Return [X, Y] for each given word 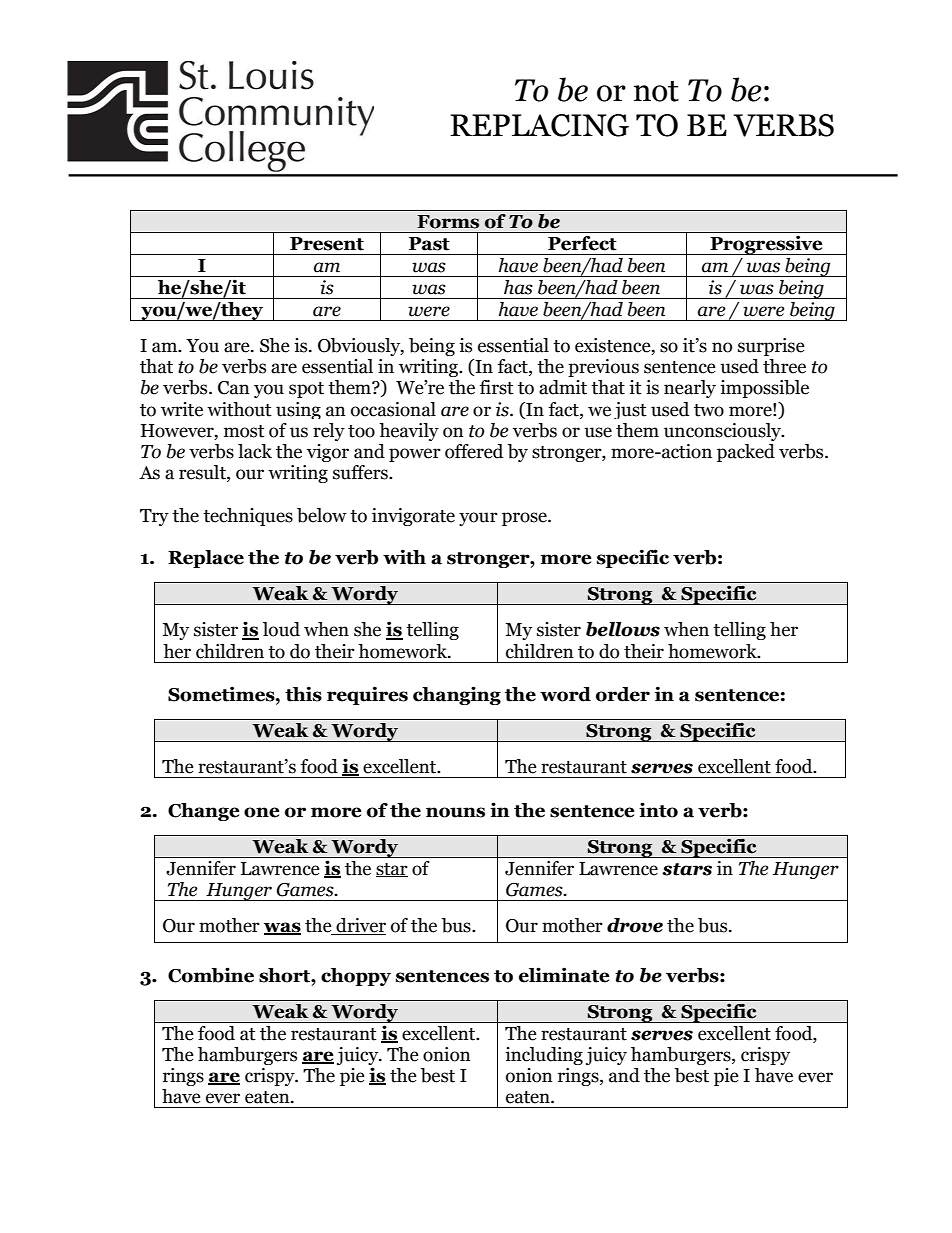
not [656, 91]
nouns [455, 812]
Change [204, 812]
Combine [211, 975]
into [658, 810]
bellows [623, 629]
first [497, 387]
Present [327, 244]
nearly [690, 389]
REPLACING [539, 125]
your [478, 519]
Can [234, 388]
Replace [206, 559]
